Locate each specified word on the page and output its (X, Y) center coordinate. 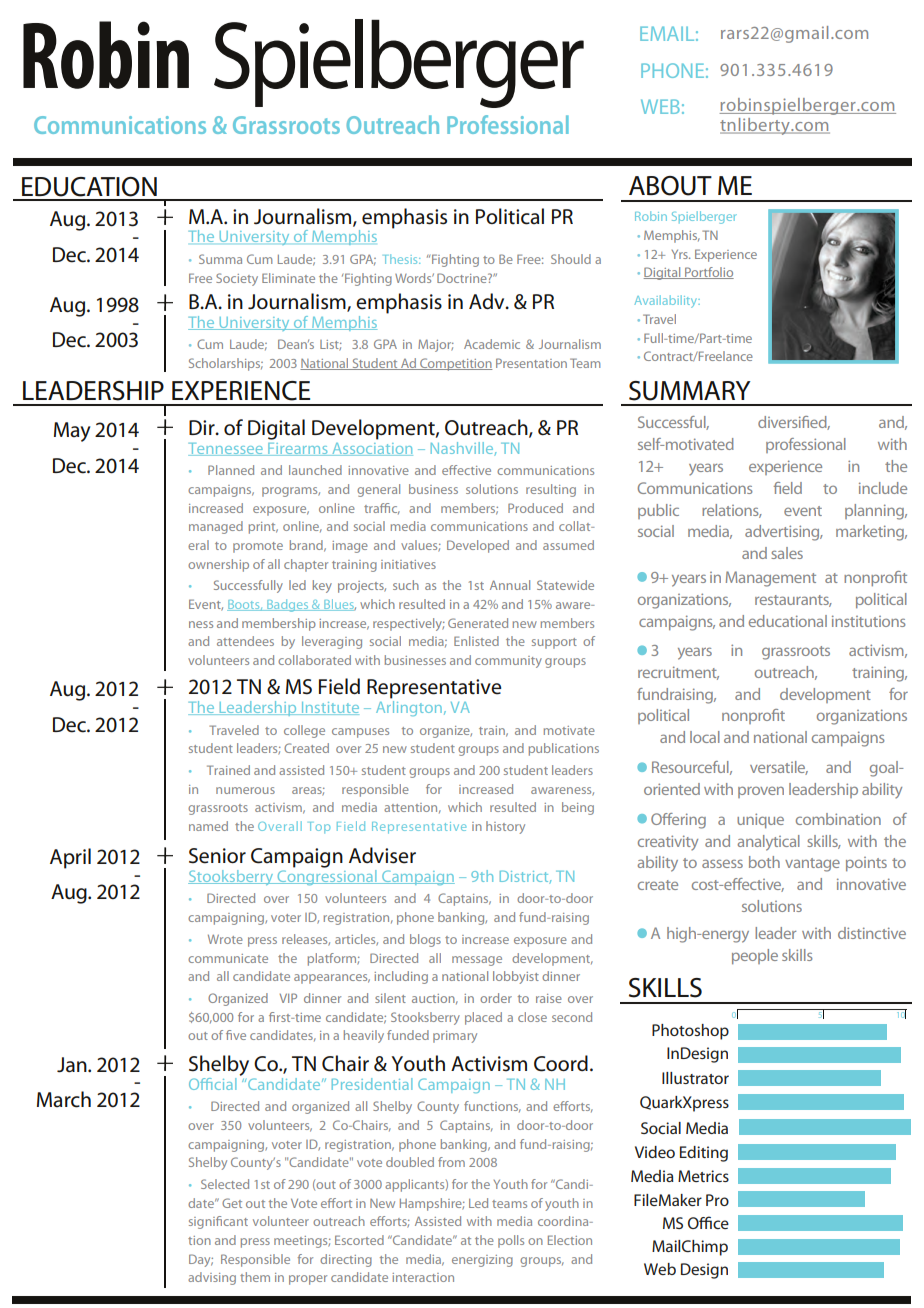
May (72, 432)
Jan (73, 1065)
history (505, 827)
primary (455, 1037)
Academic (492, 344)
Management (771, 579)
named (208, 826)
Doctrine (463, 278)
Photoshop (690, 1032)
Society (237, 279)
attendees (245, 641)
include (883, 488)
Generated (478, 623)
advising (212, 1278)
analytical (769, 843)
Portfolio (708, 273)
